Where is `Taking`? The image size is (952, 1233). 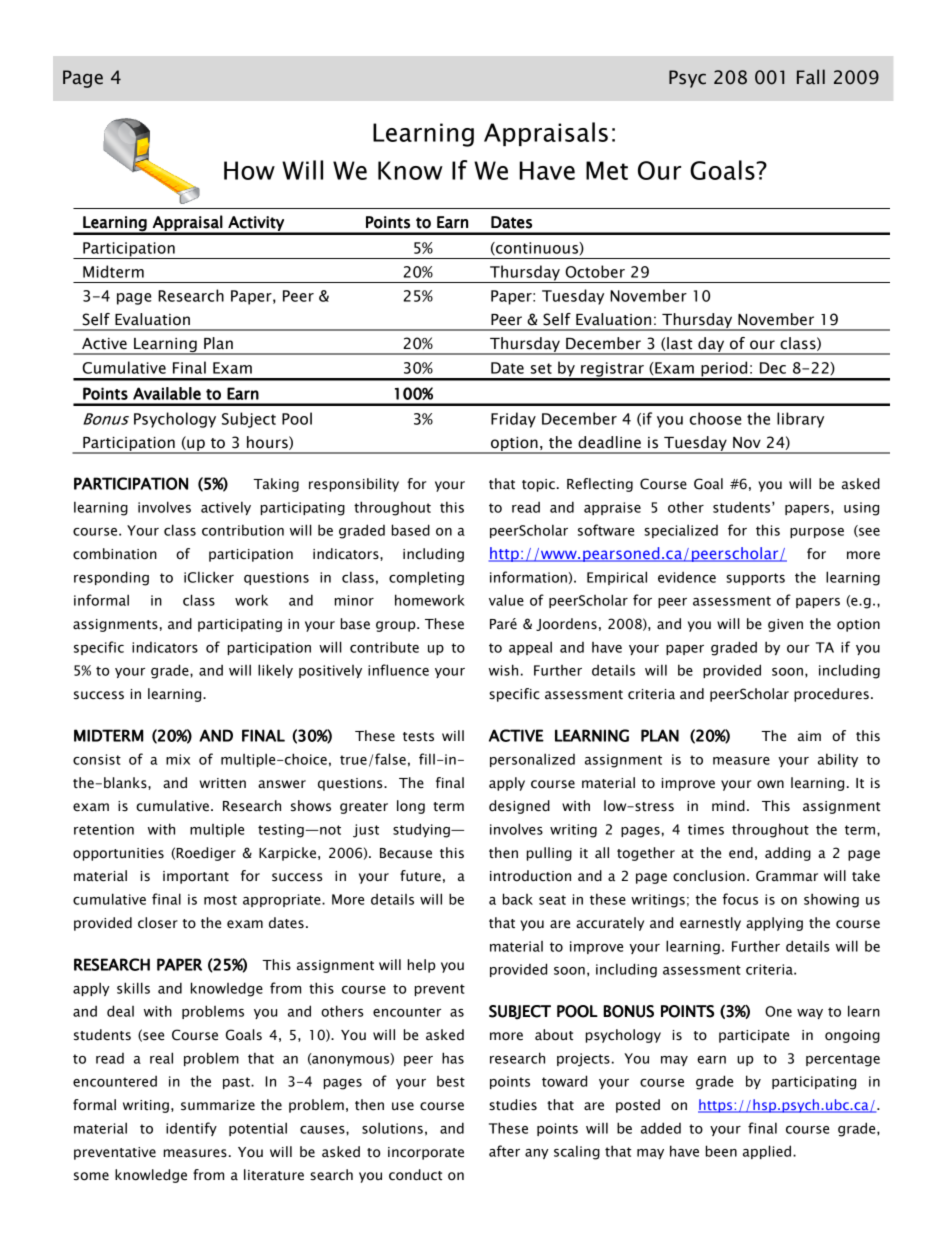 Taking is located at coordinates (276, 485).
